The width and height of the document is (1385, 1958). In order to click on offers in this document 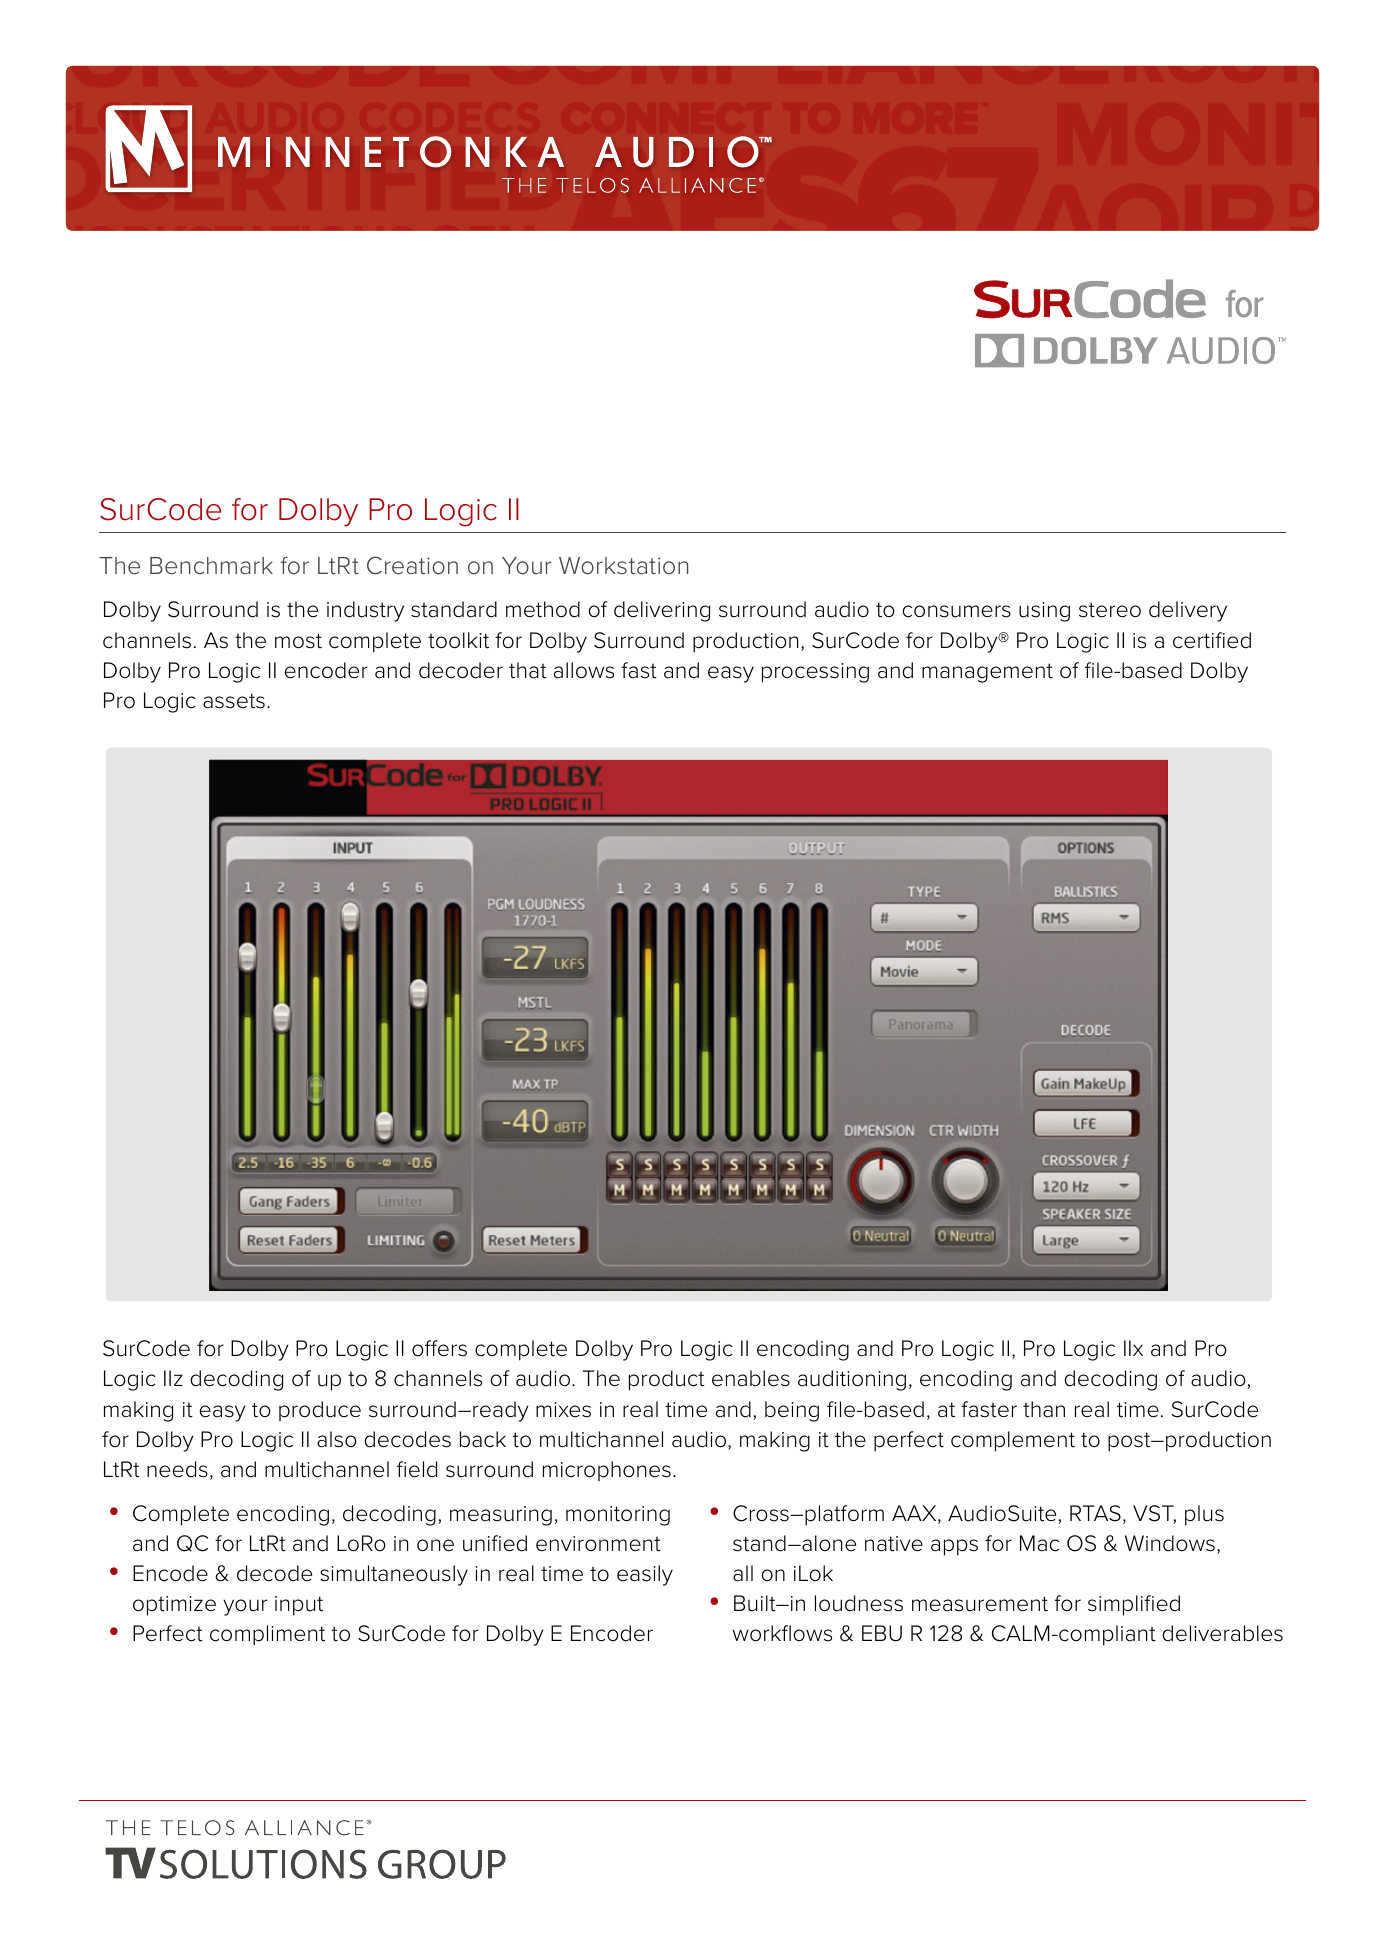, I will do `click(439, 1348)`.
